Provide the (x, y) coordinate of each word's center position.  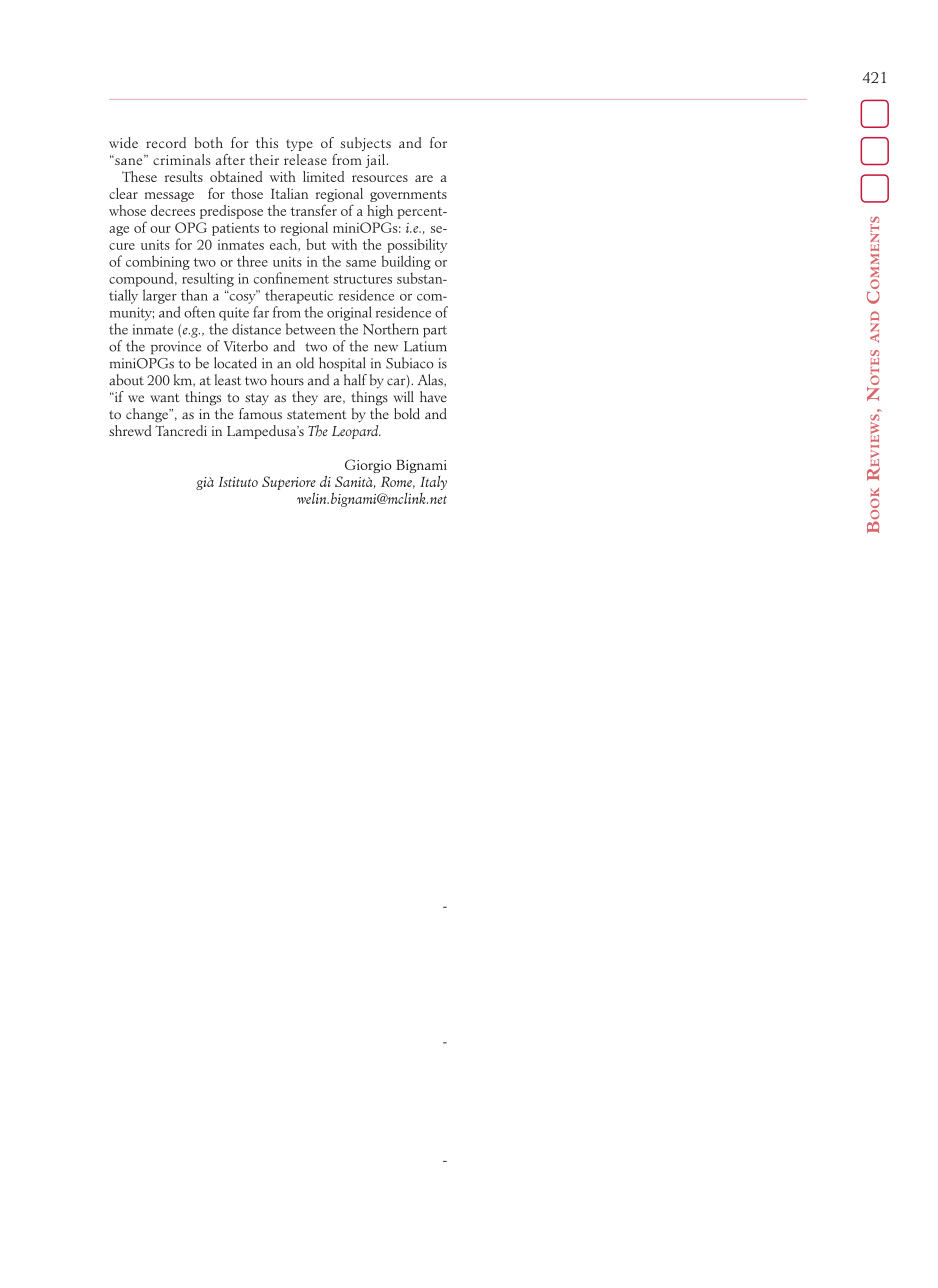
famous (260, 412)
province (176, 348)
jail (375, 161)
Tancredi (181, 429)
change (148, 415)
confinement (291, 278)
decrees (173, 210)
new (386, 348)
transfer (314, 210)
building (406, 262)
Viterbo (245, 346)
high (380, 212)
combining (158, 262)
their (264, 159)
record (166, 142)
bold (407, 413)
